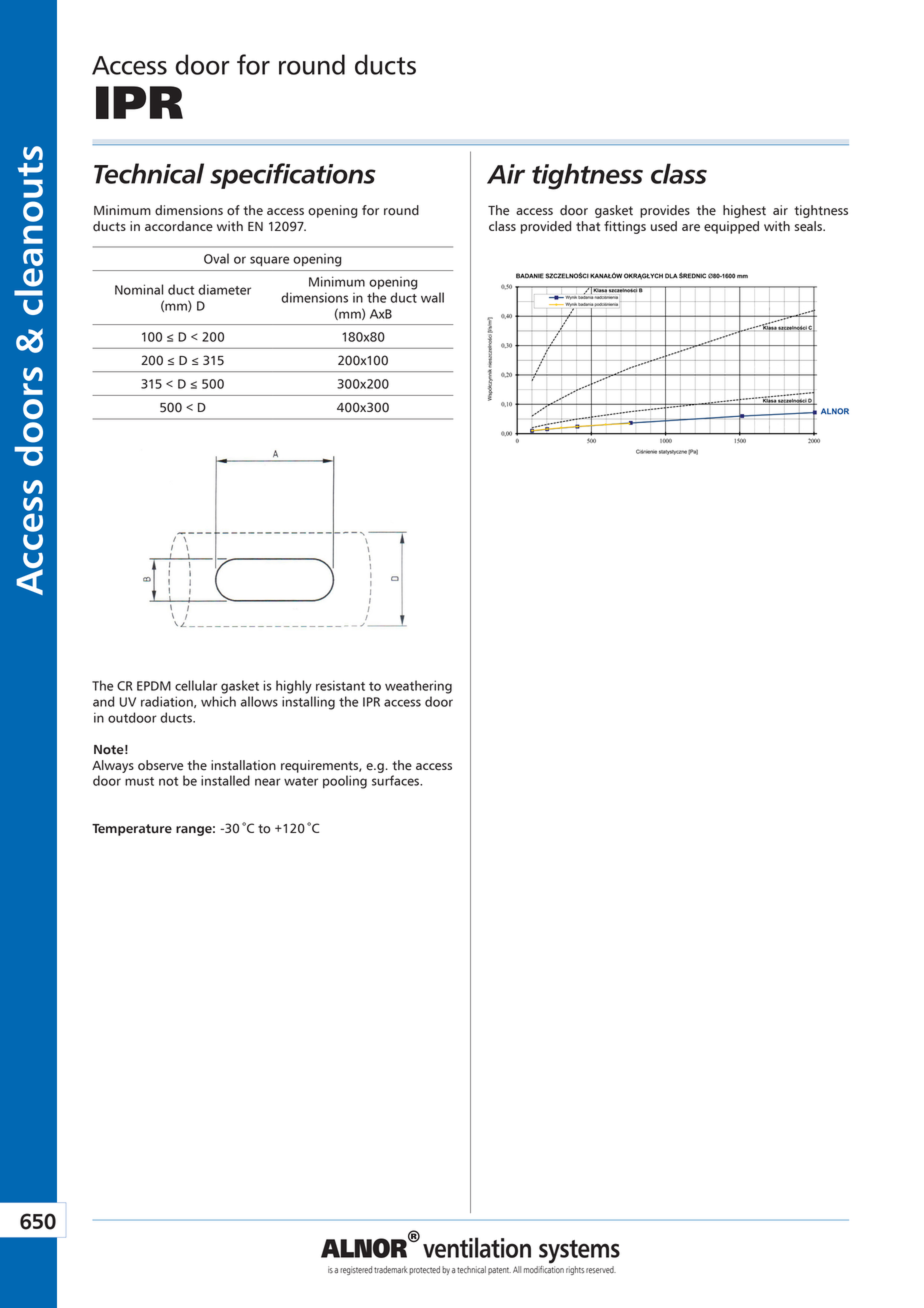  I want to click on equipped, so click(731, 227).
